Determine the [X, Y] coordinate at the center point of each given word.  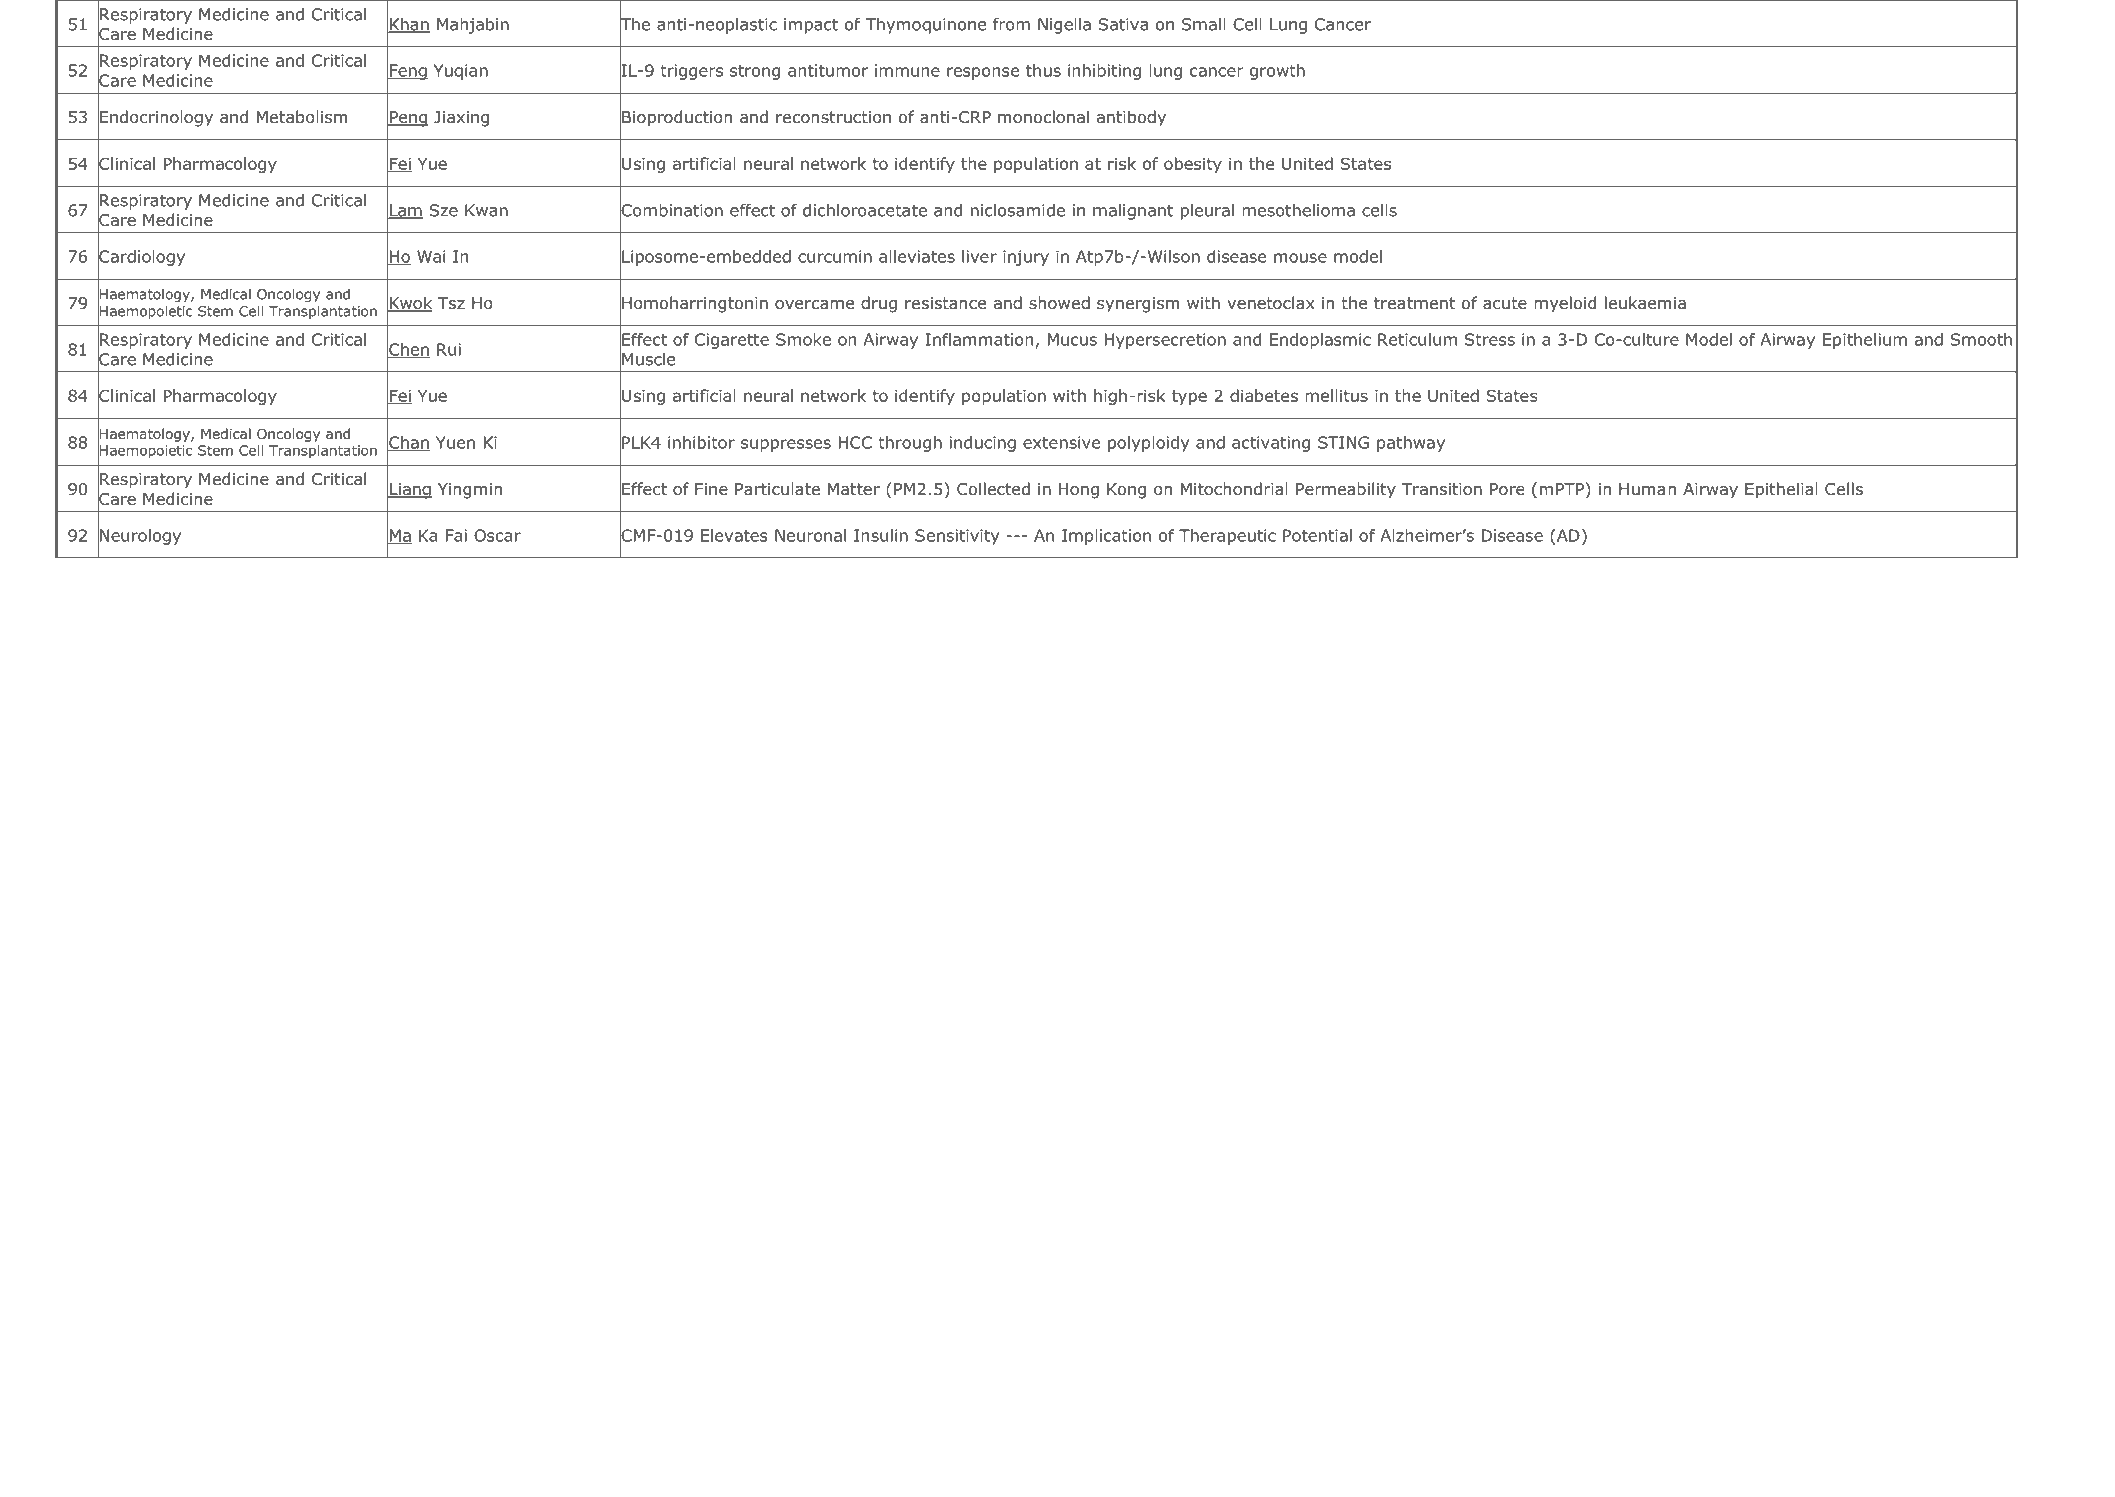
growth [1277, 72]
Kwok [410, 304]
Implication [1106, 537]
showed [1059, 303]
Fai [456, 535]
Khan [409, 25]
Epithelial [1781, 490]
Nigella [1064, 26]
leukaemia [1645, 303]
